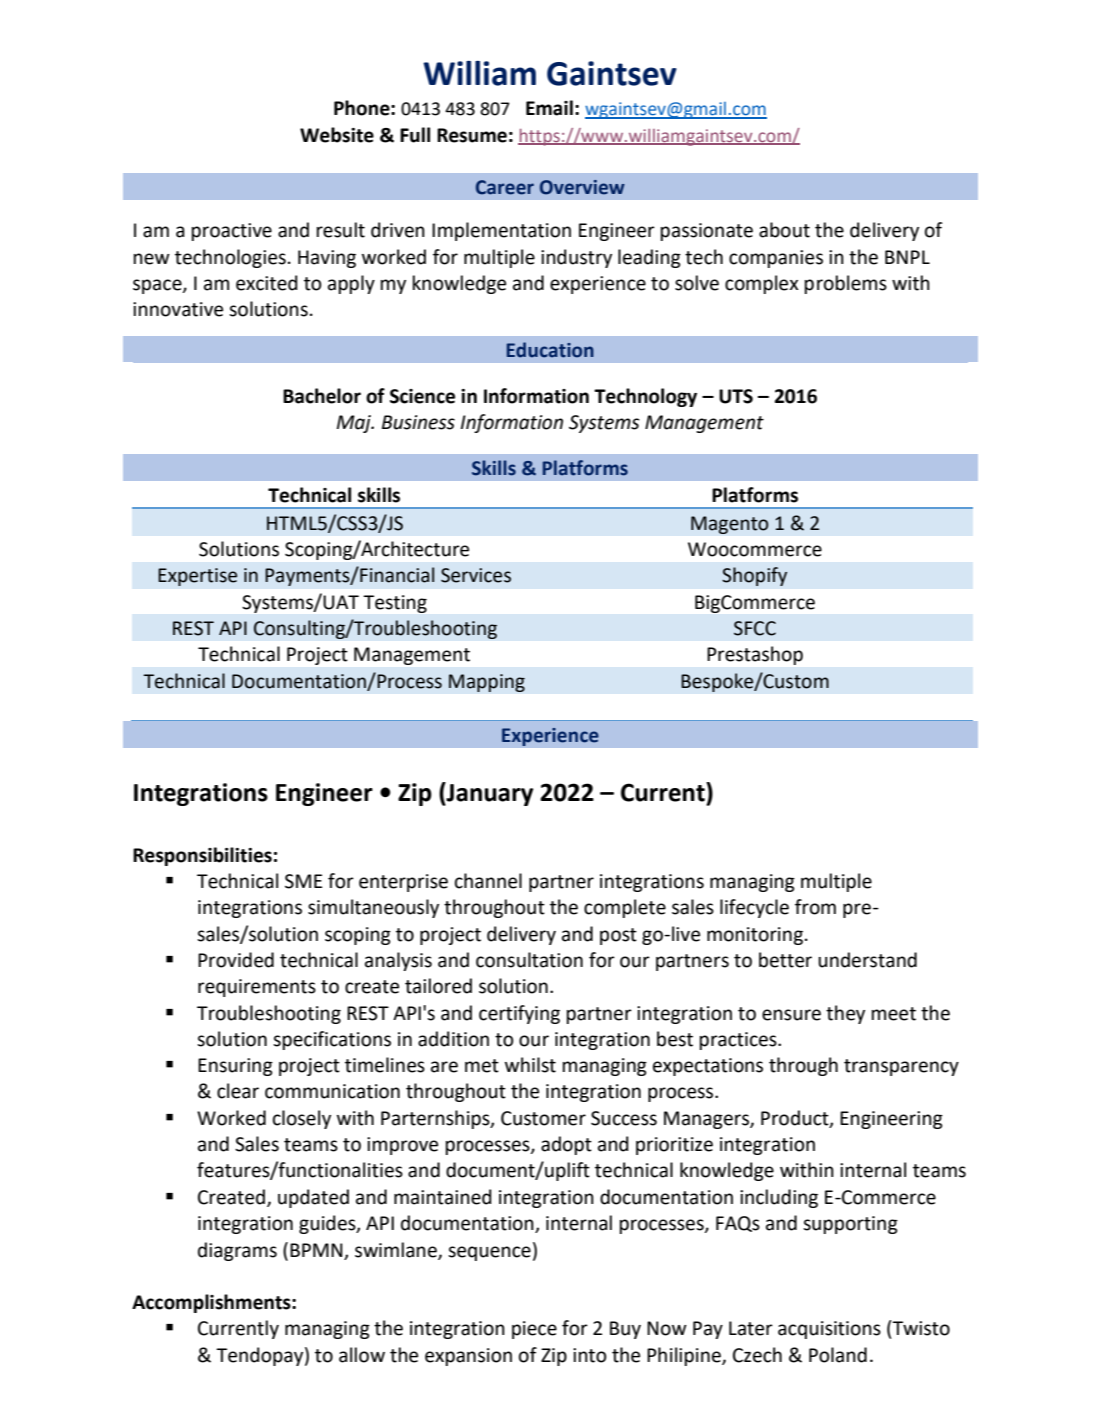 This document has width=1100, height=1423. Describe the element at coordinates (322, 396) in the document. I see `Bachelor` at that location.
